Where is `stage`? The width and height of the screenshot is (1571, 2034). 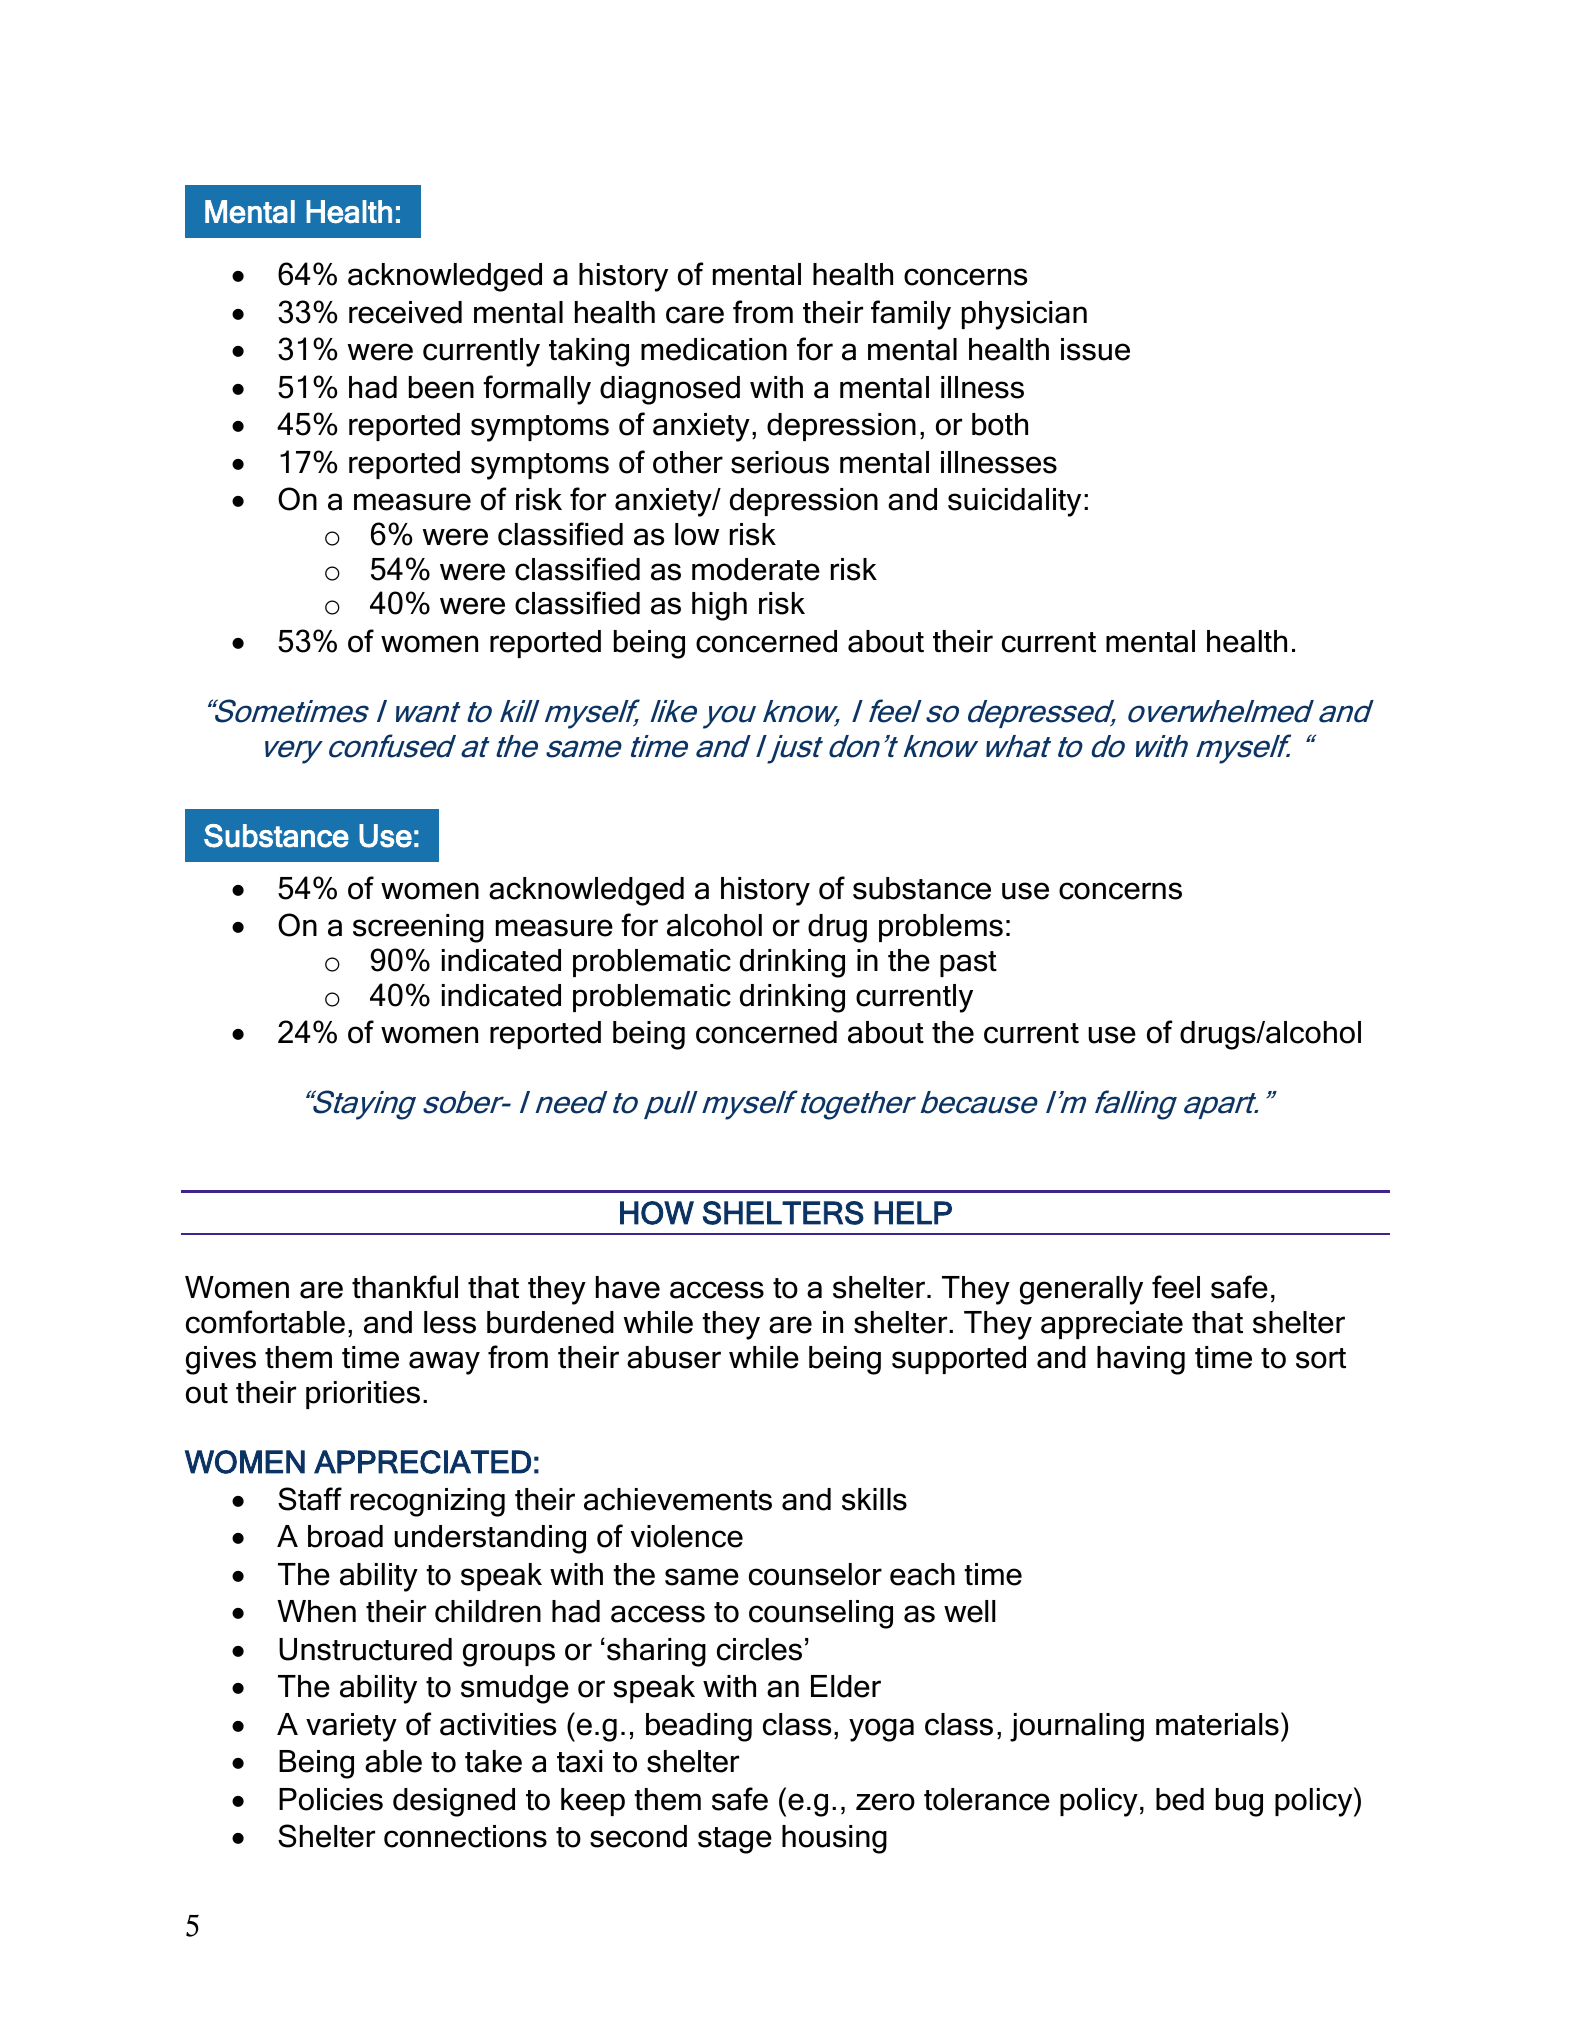 stage is located at coordinates (735, 1840).
